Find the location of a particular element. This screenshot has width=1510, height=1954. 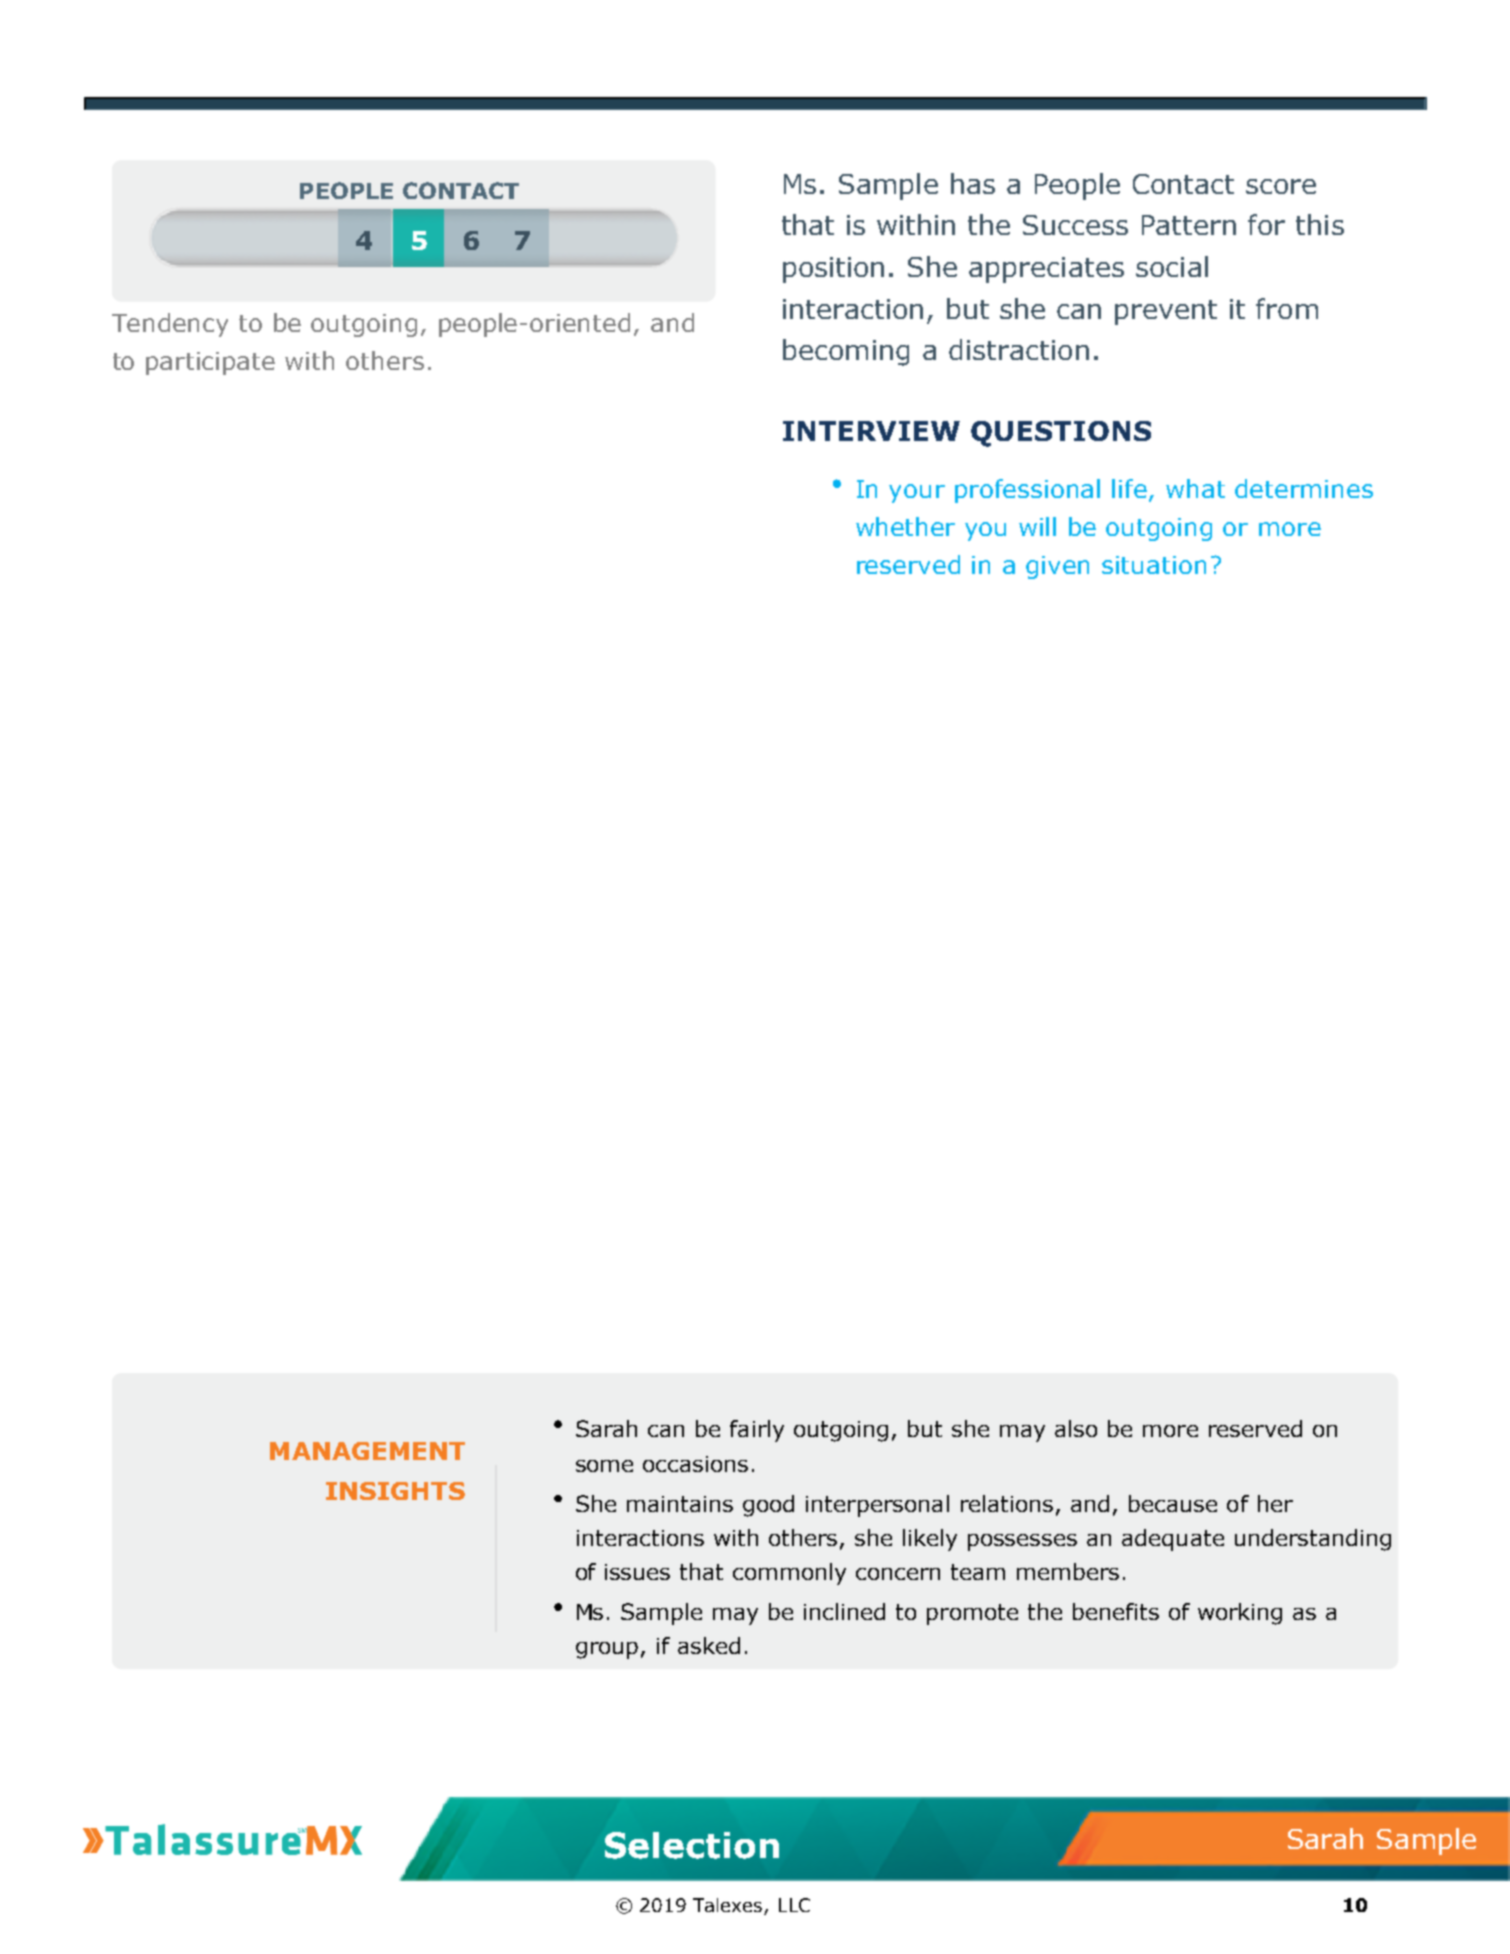

Pattern is located at coordinates (1189, 225).
